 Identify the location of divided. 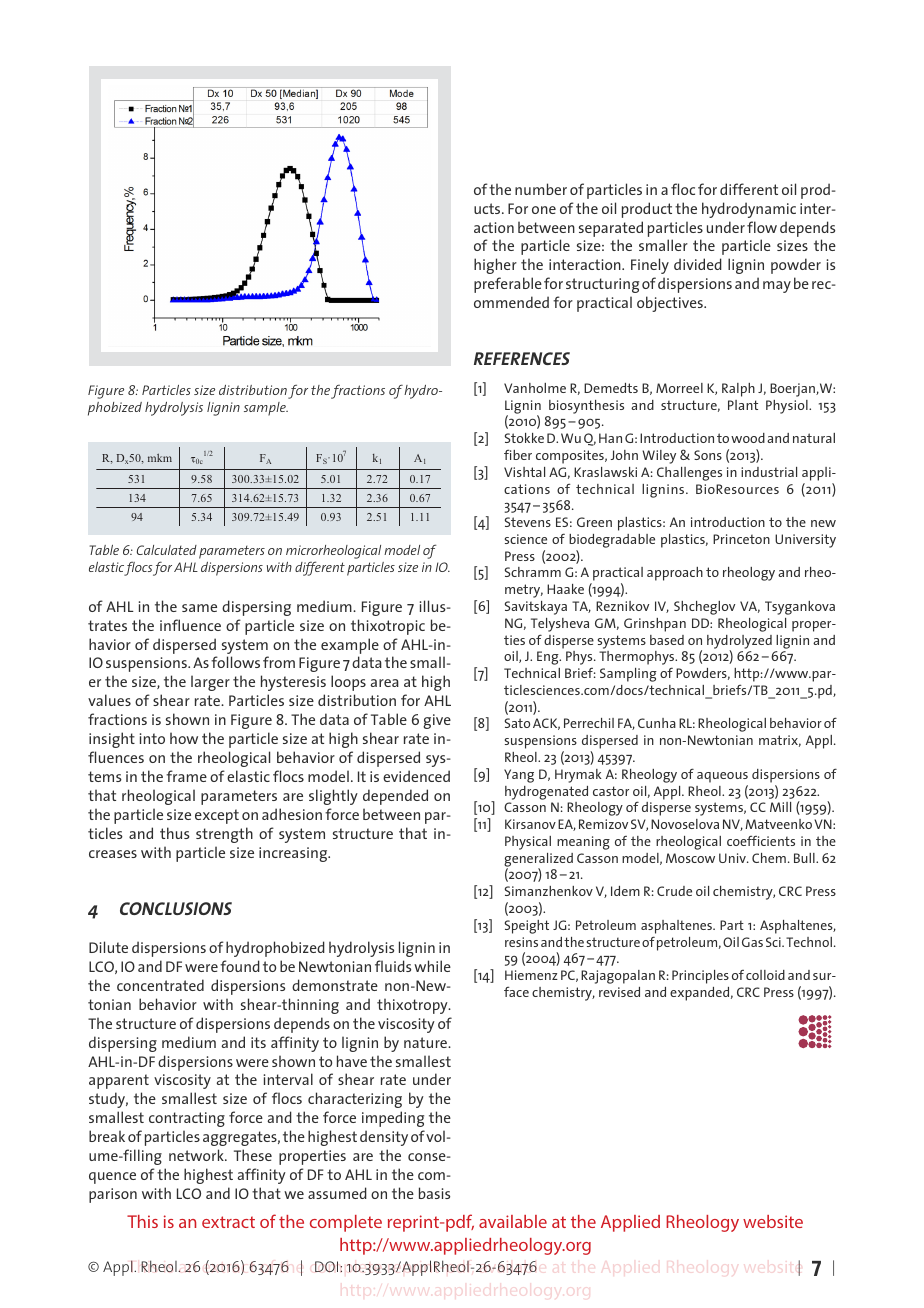
(698, 264).
